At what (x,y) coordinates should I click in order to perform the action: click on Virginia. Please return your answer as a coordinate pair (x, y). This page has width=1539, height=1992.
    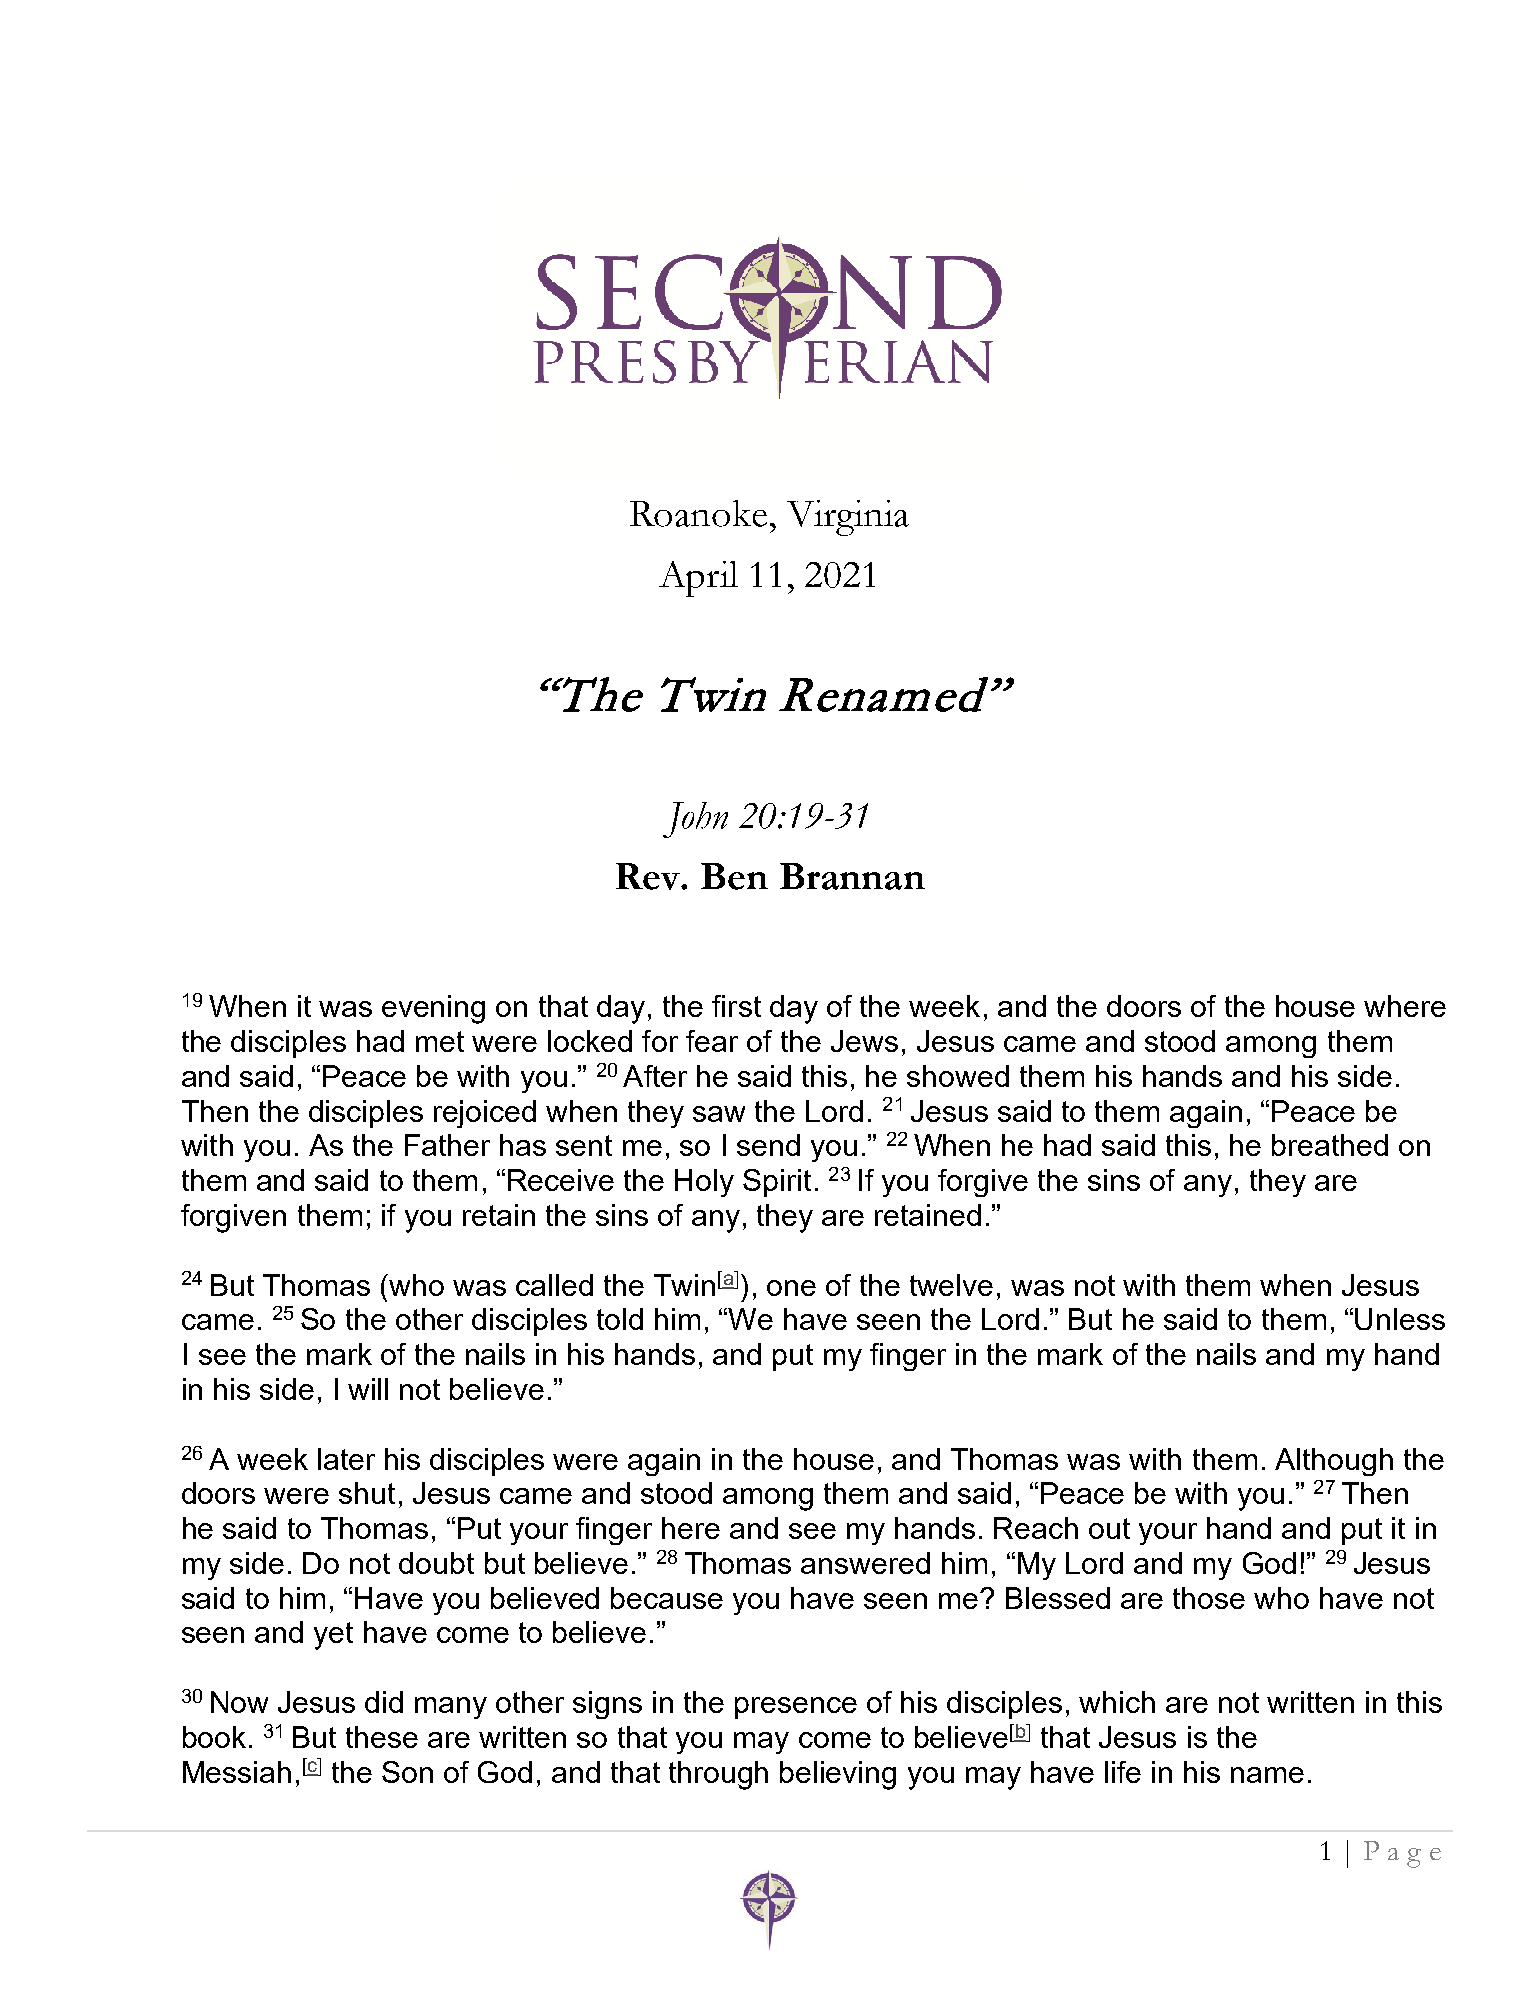
    Looking at the image, I should click on (848, 518).
